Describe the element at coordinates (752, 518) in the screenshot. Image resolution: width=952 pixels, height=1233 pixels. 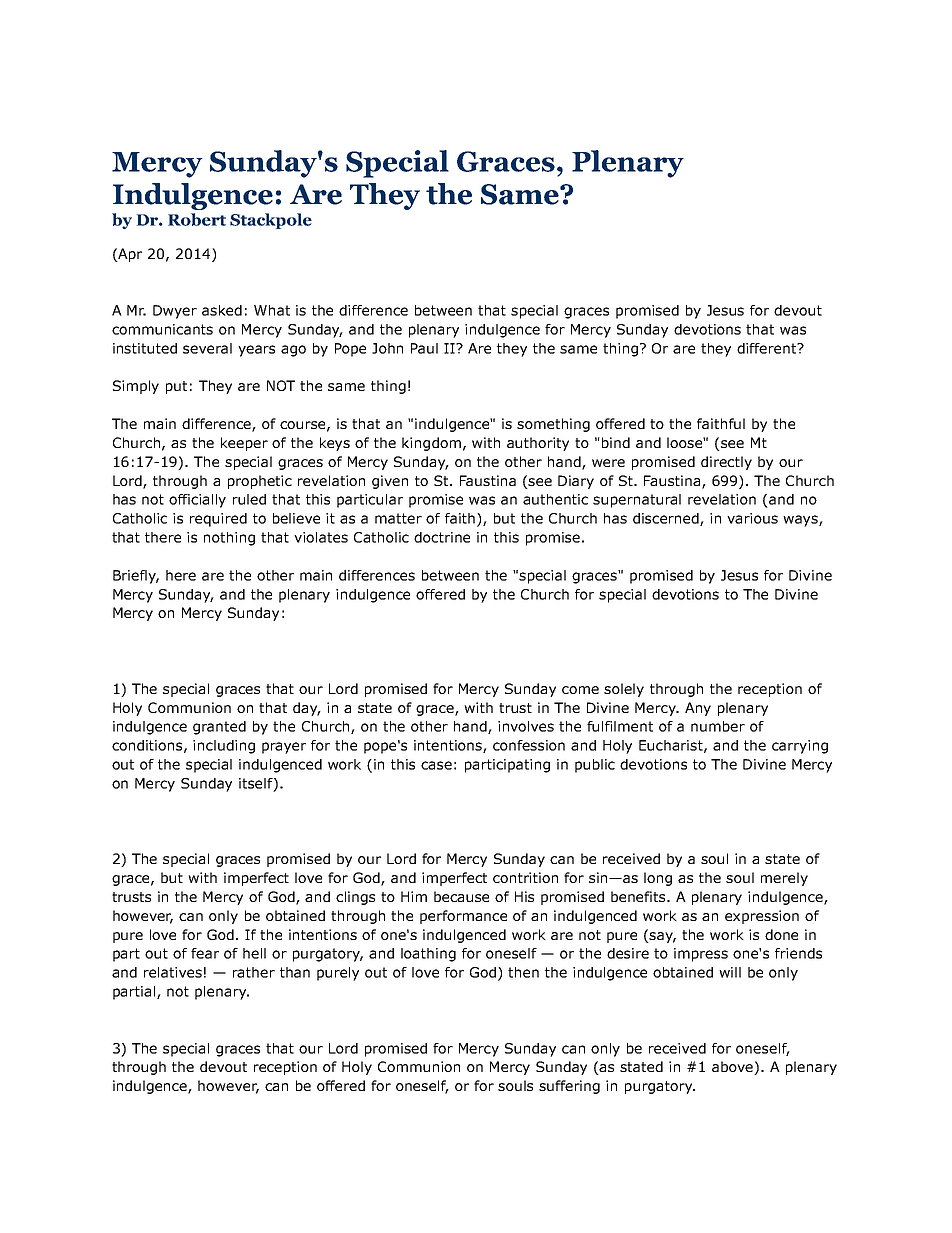
I see `various` at that location.
